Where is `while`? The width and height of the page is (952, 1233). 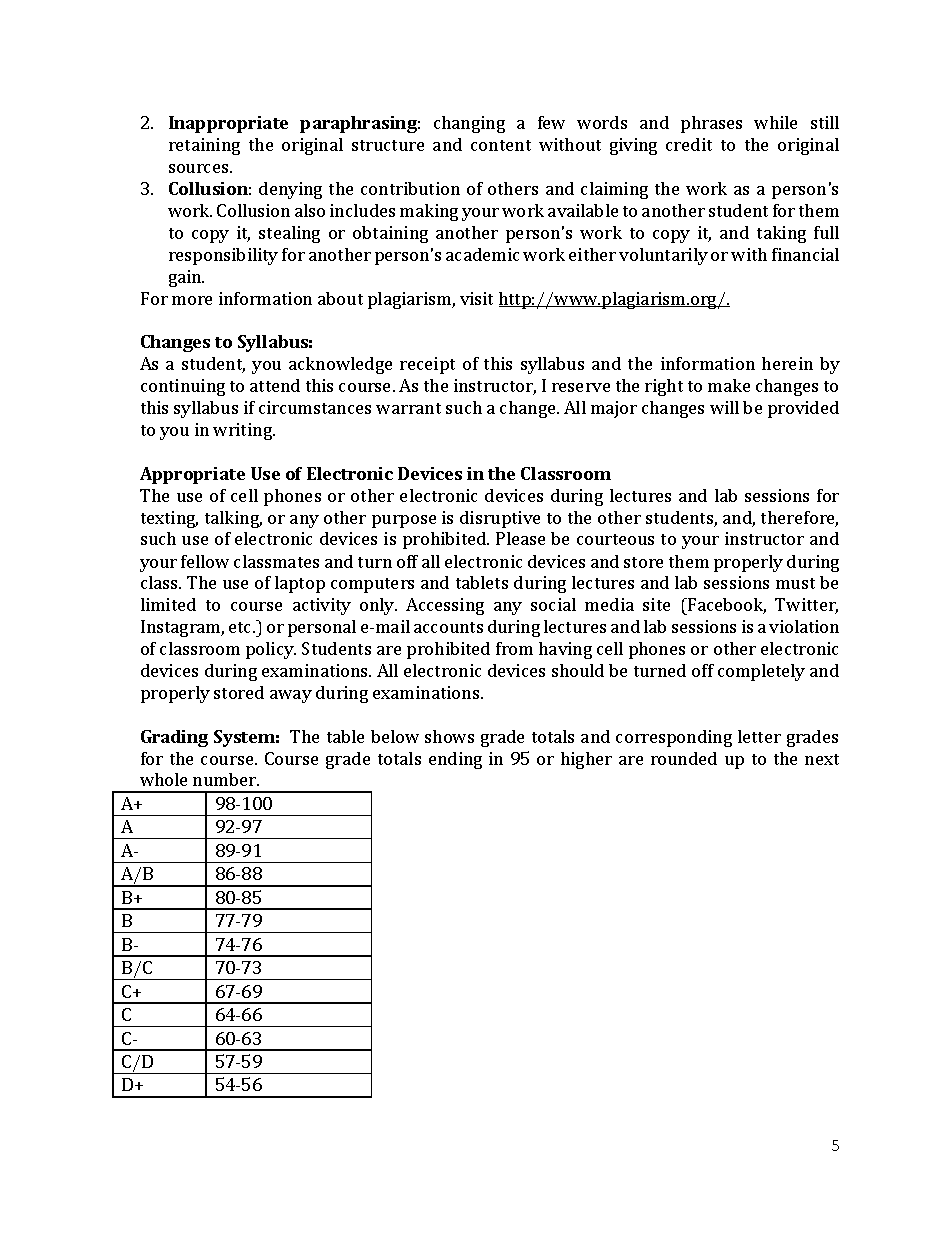
while is located at coordinates (775, 122).
